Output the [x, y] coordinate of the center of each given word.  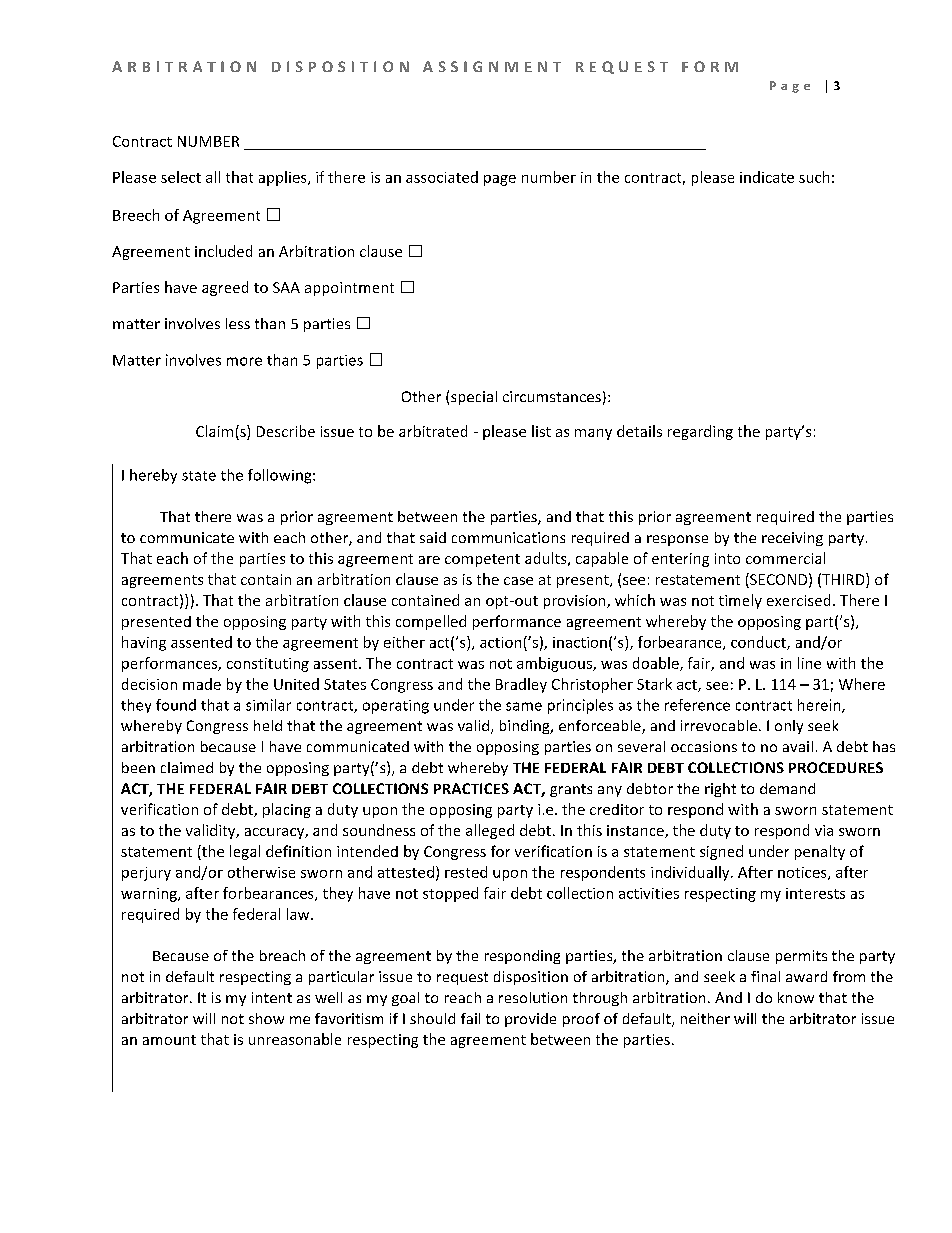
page [500, 180]
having [144, 643]
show [266, 1018]
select [181, 177]
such [814, 177]
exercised [798, 600]
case [518, 581]
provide [530, 1020]
